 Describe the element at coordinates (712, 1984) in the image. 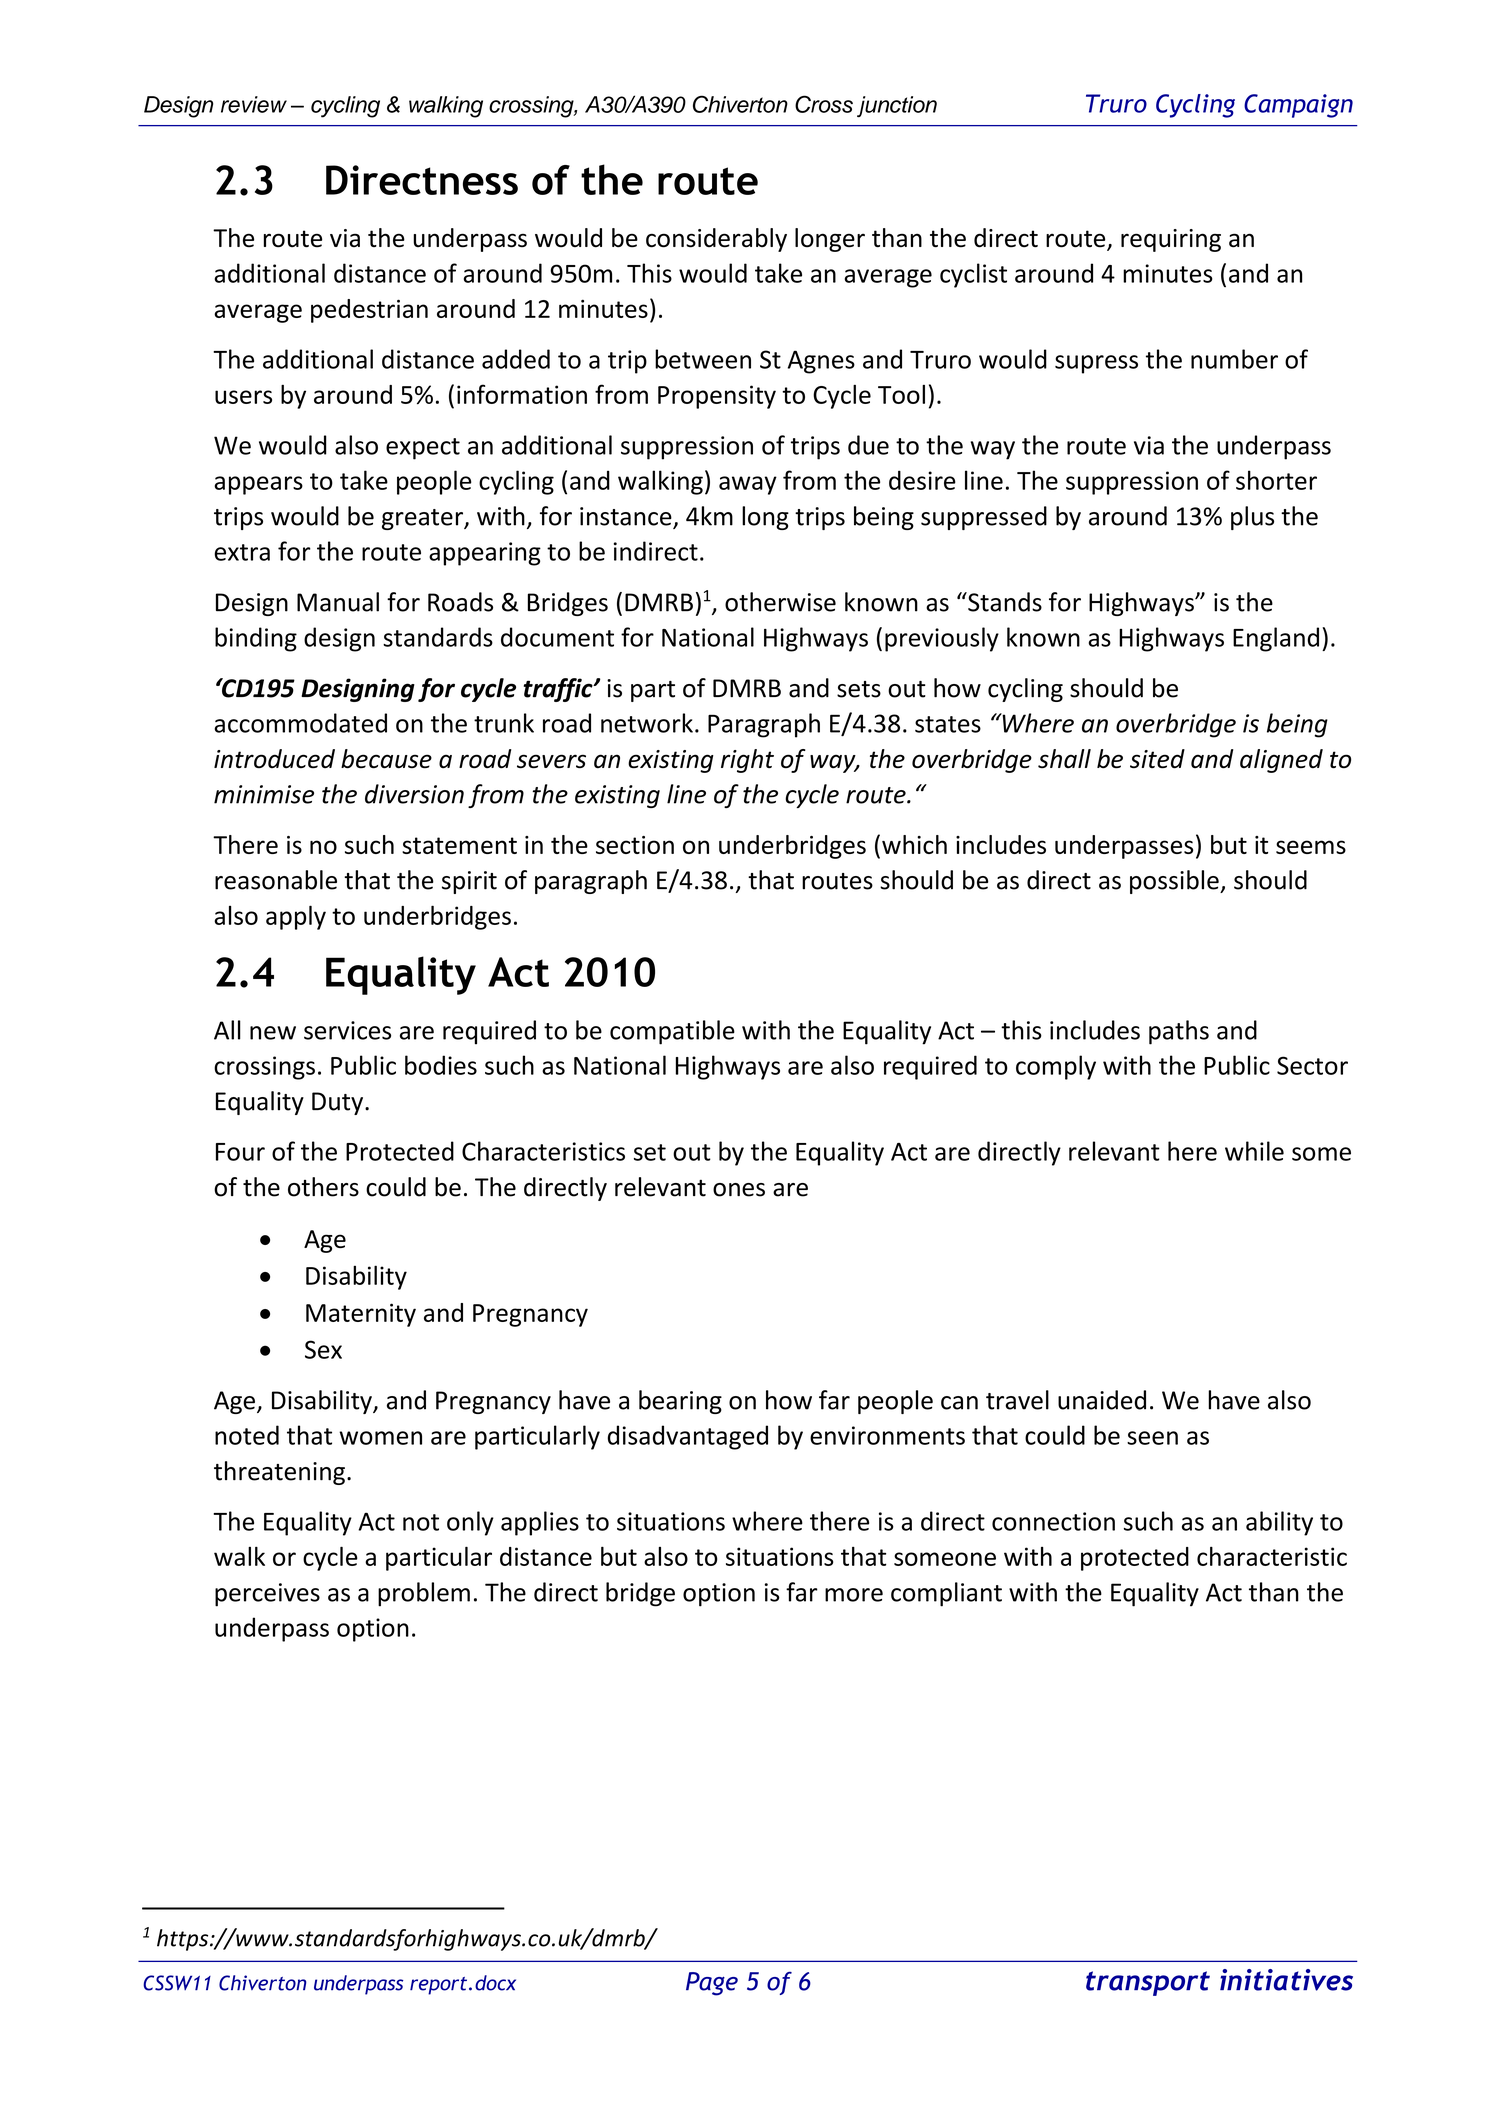

I see `Page` at that location.
